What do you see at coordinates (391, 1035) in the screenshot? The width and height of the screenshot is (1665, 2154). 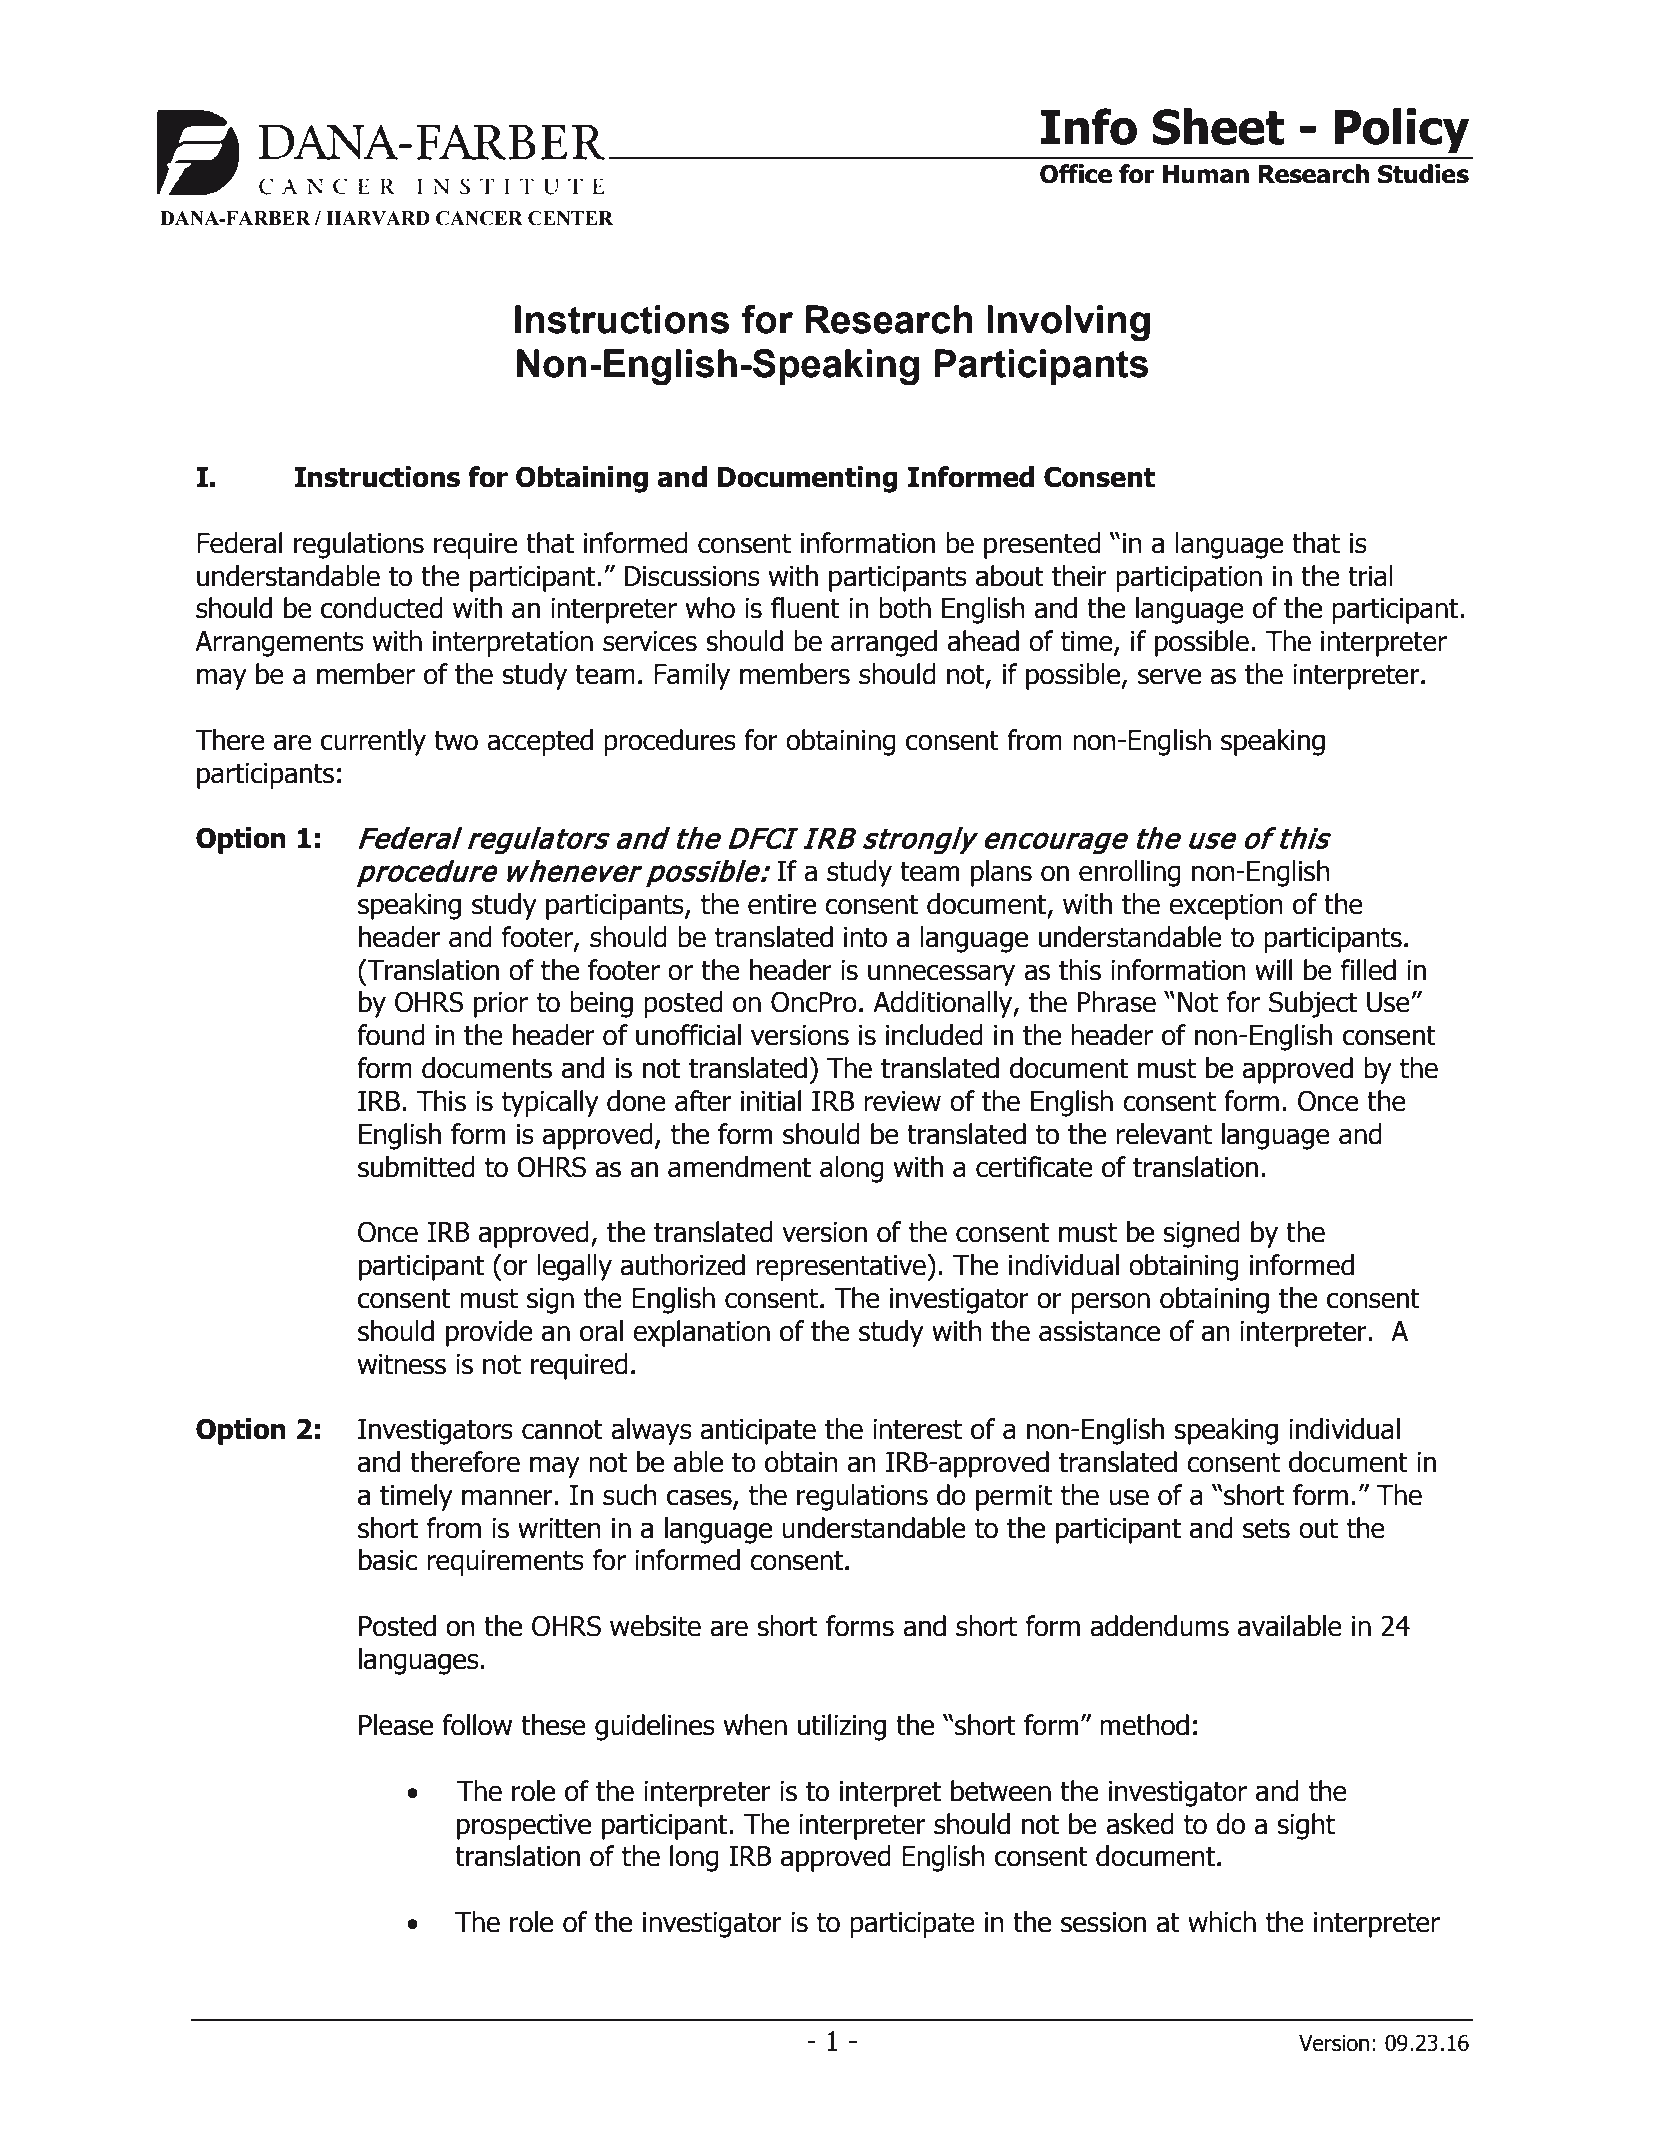 I see `found` at bounding box center [391, 1035].
